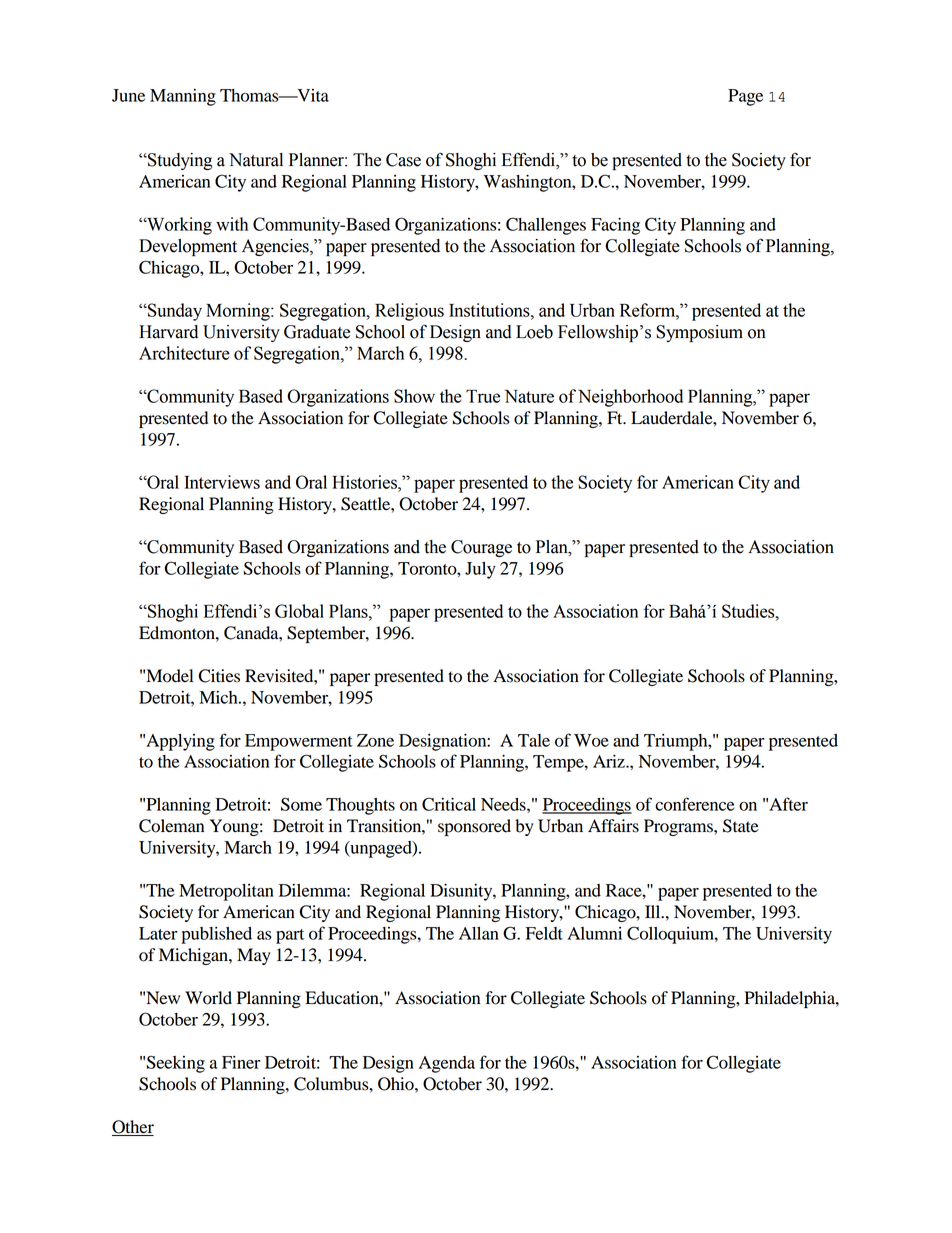 Image resolution: width=952 pixels, height=1233 pixels. Describe the element at coordinates (449, 804) in the screenshot. I see `Critical` at that location.
